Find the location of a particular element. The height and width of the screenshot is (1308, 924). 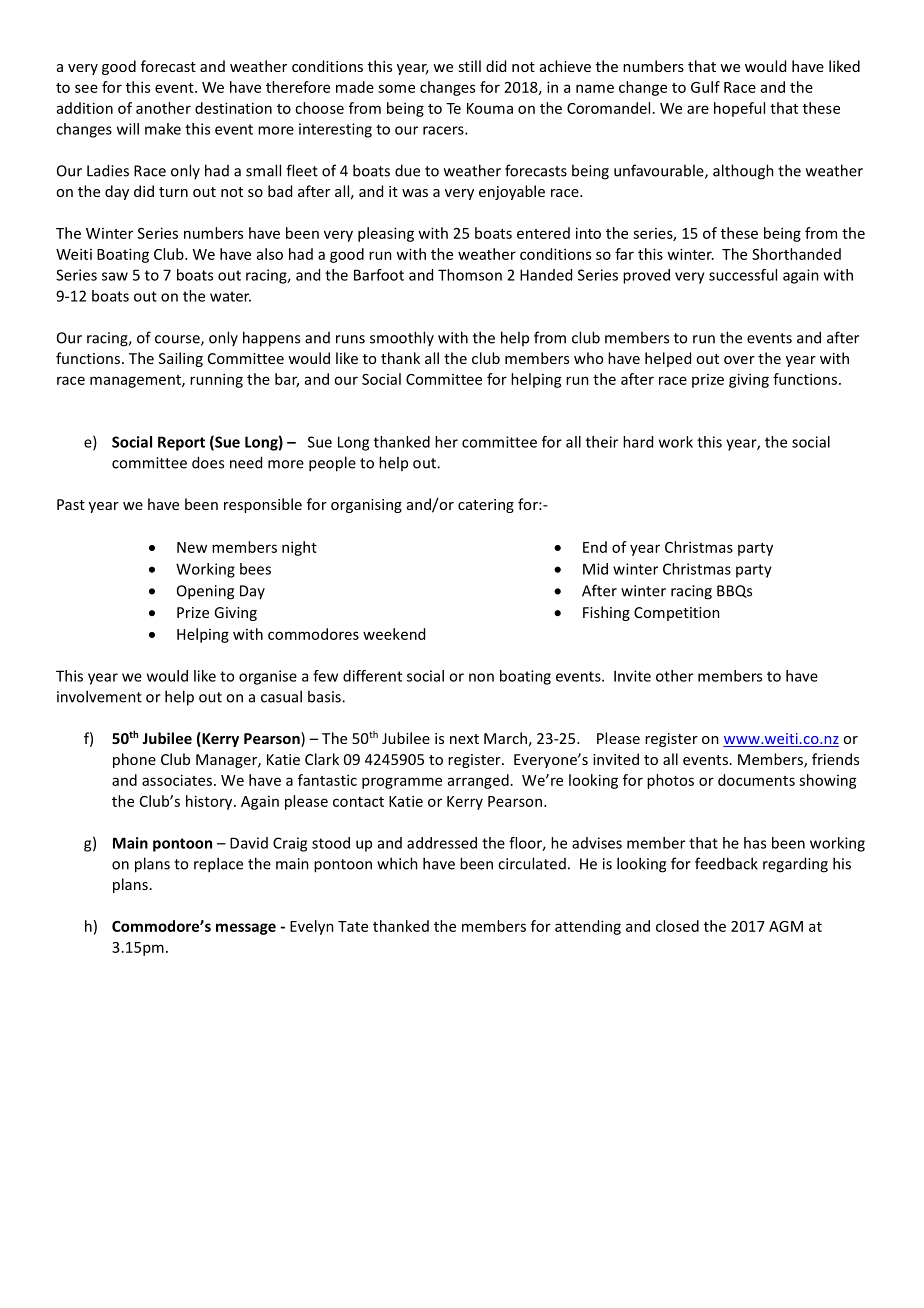

make is located at coordinates (163, 129).
